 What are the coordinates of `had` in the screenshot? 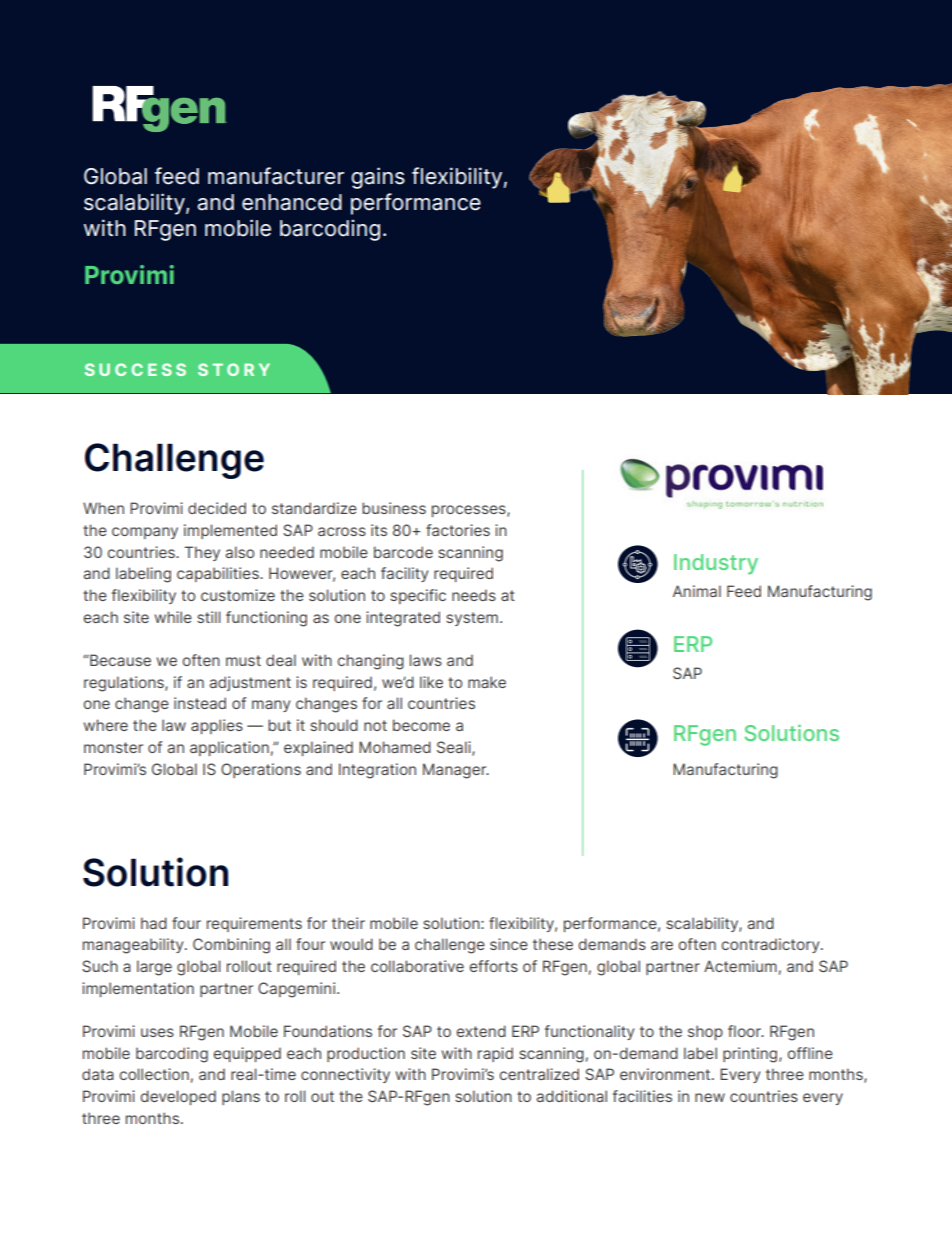 It's located at (154, 923).
